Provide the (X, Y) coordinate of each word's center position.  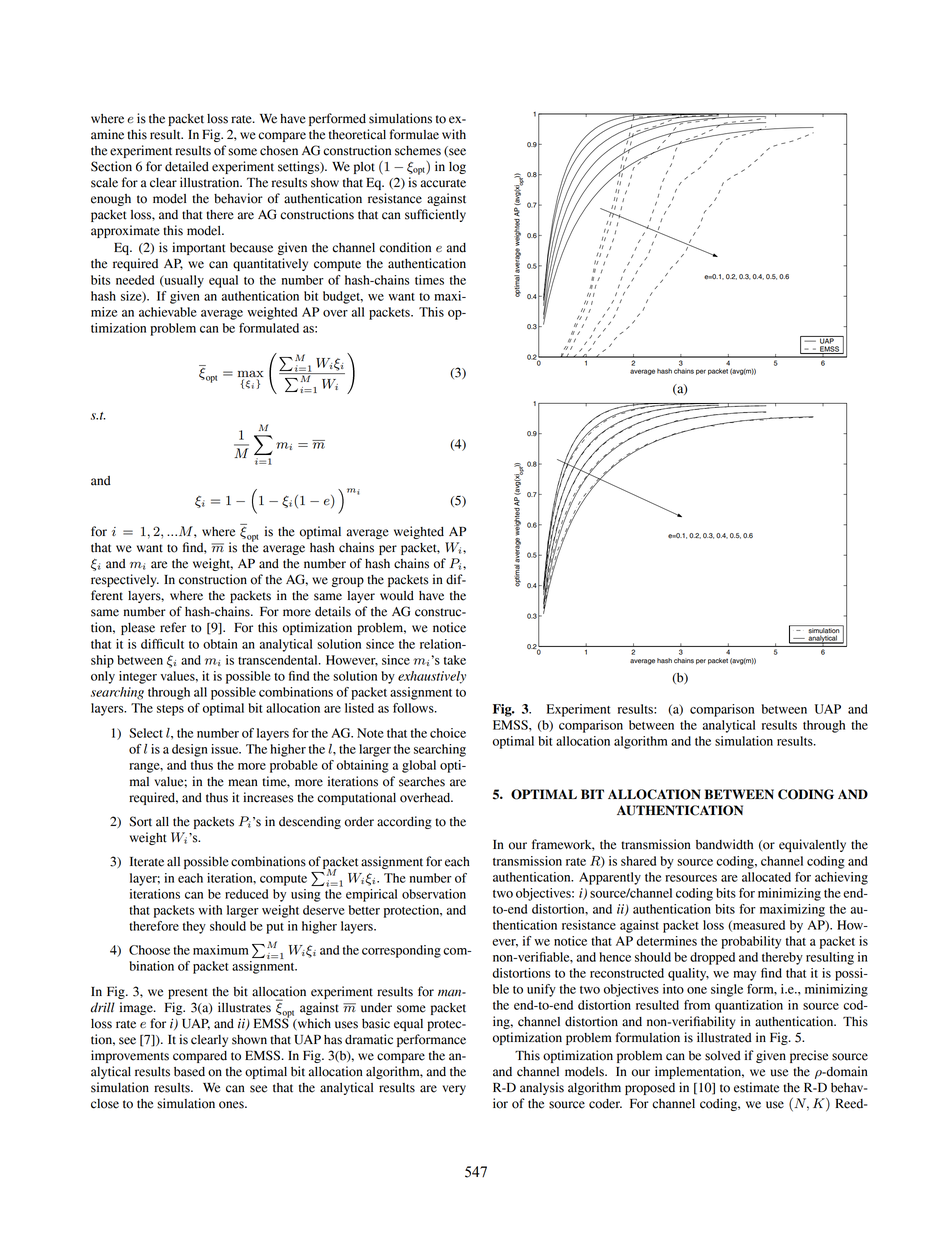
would (397, 596)
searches (422, 782)
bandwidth (724, 844)
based (189, 1072)
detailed (187, 166)
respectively (125, 580)
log (457, 168)
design (190, 750)
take (455, 660)
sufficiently (435, 215)
